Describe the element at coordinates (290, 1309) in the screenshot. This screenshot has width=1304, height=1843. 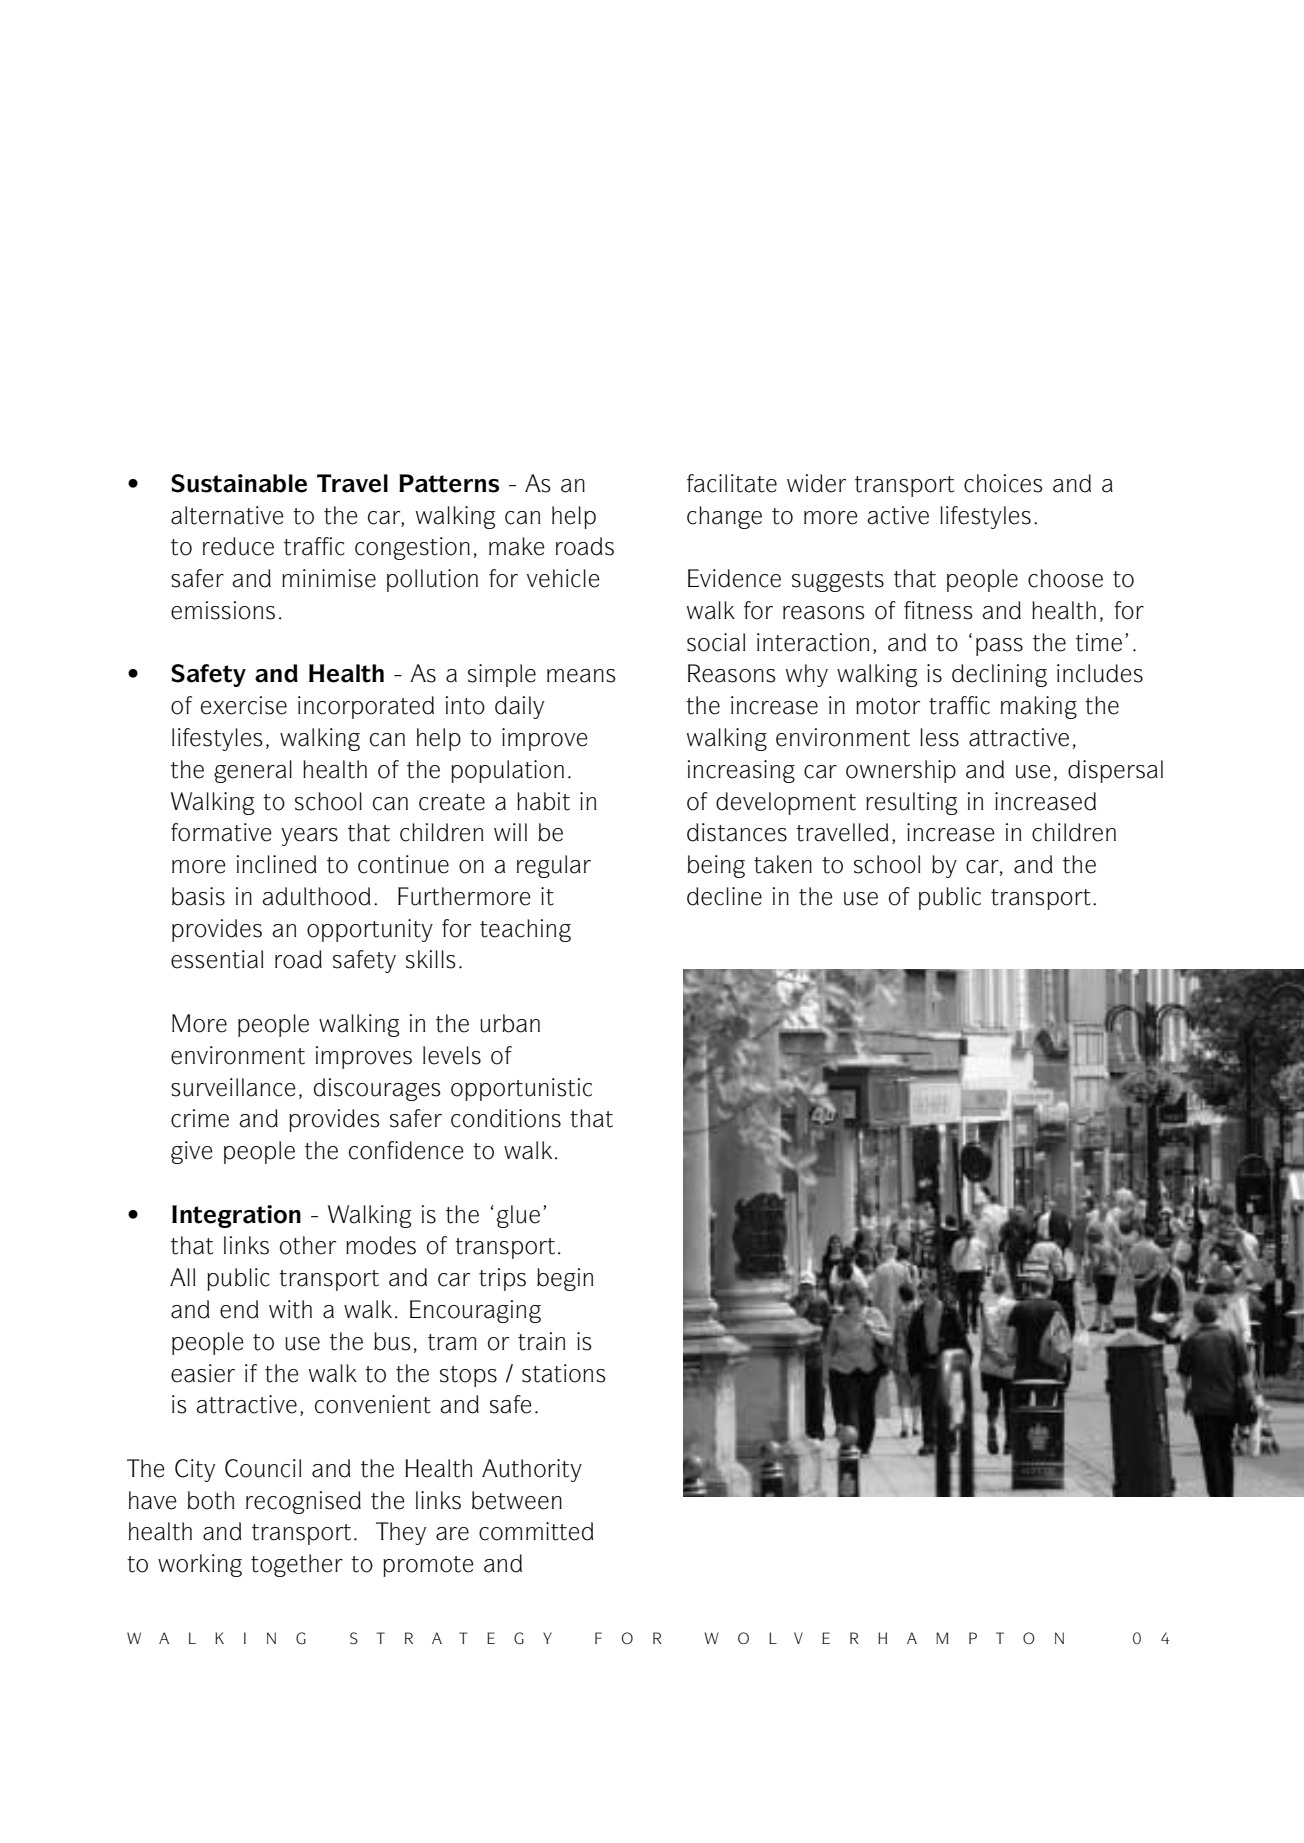
I see `with` at that location.
